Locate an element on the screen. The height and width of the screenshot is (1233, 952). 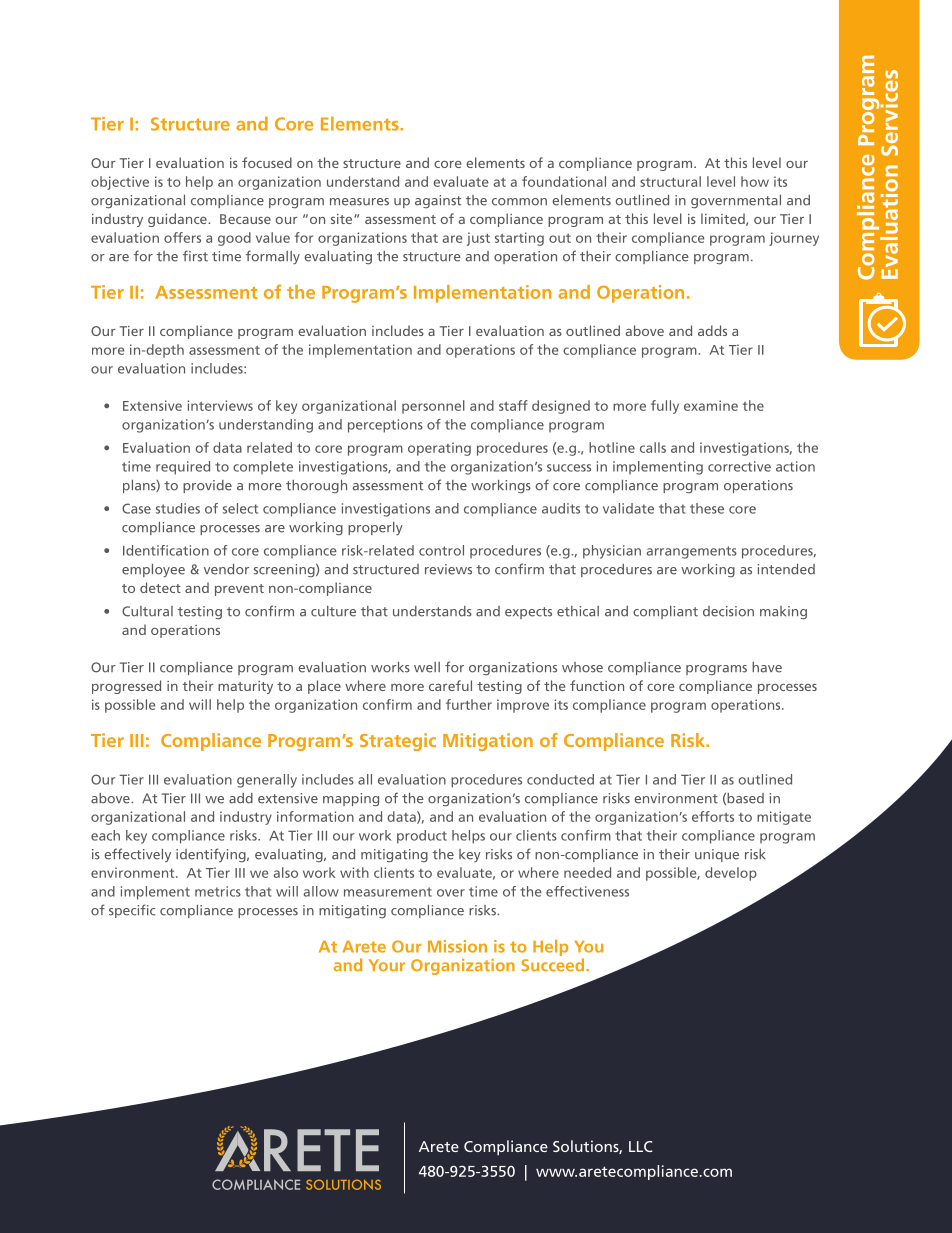
guidance is located at coordinates (178, 220).
